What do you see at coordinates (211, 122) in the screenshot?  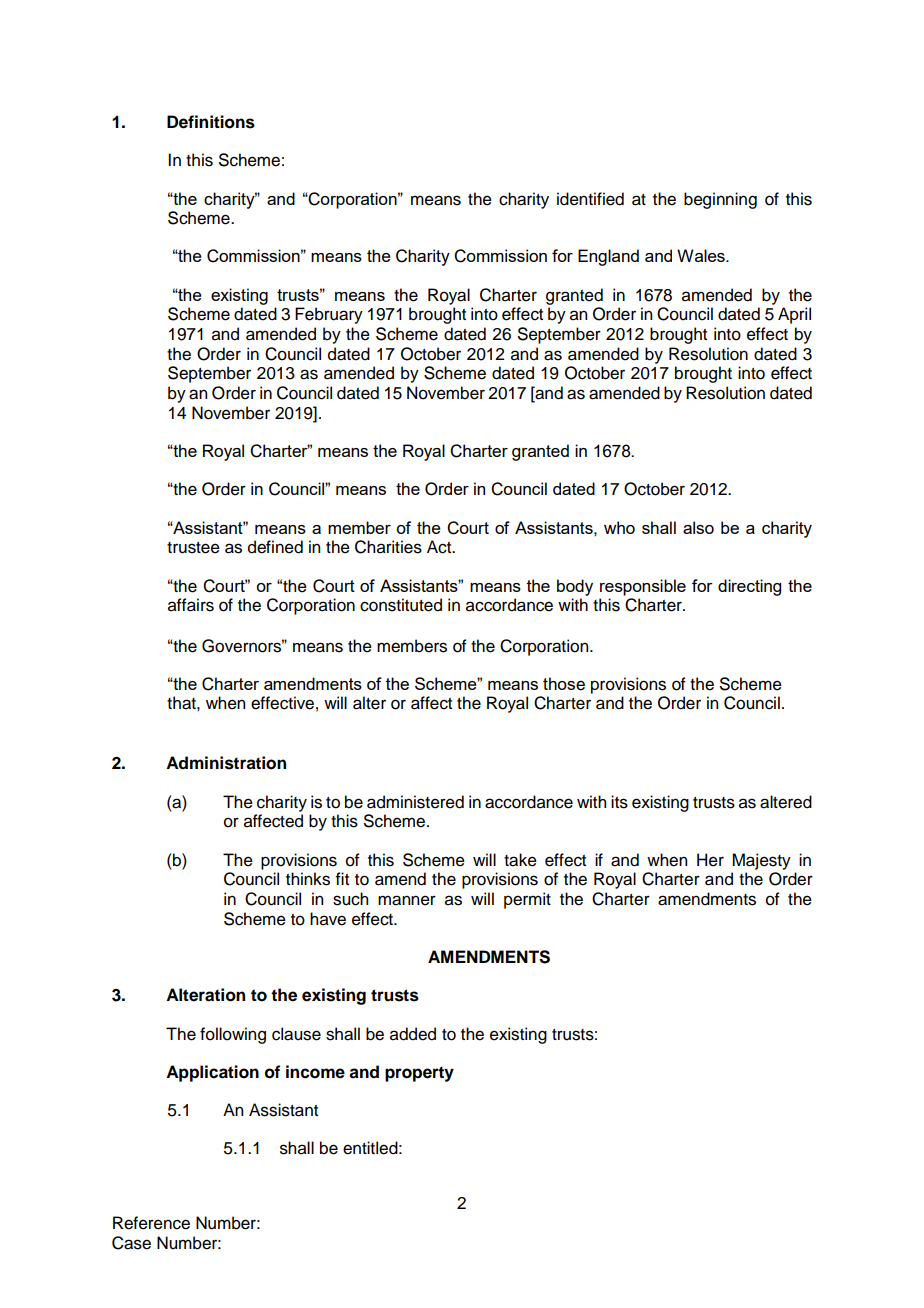 I see `Definitions` at bounding box center [211, 122].
